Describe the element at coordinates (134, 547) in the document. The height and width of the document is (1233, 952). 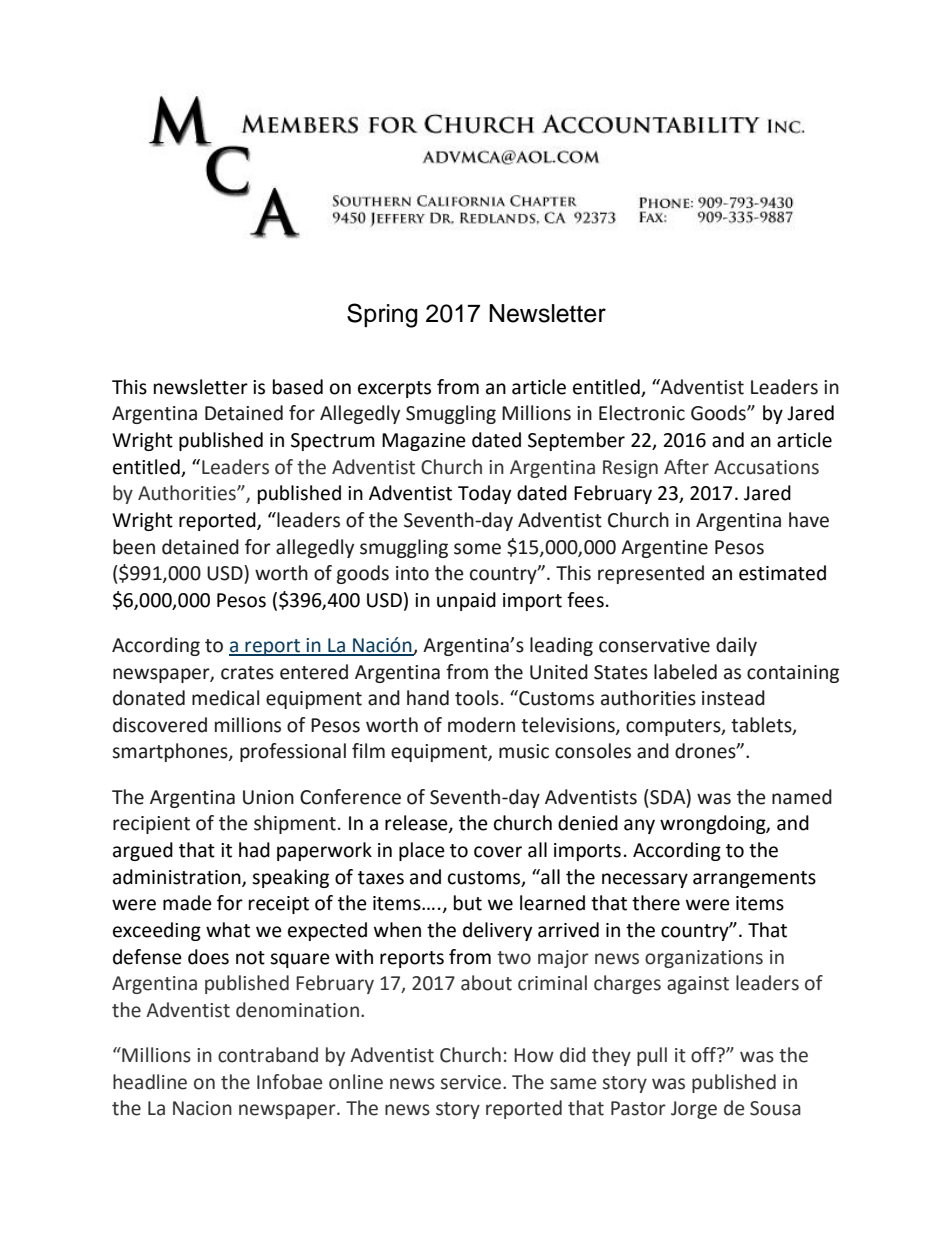
I see `been` at that location.
